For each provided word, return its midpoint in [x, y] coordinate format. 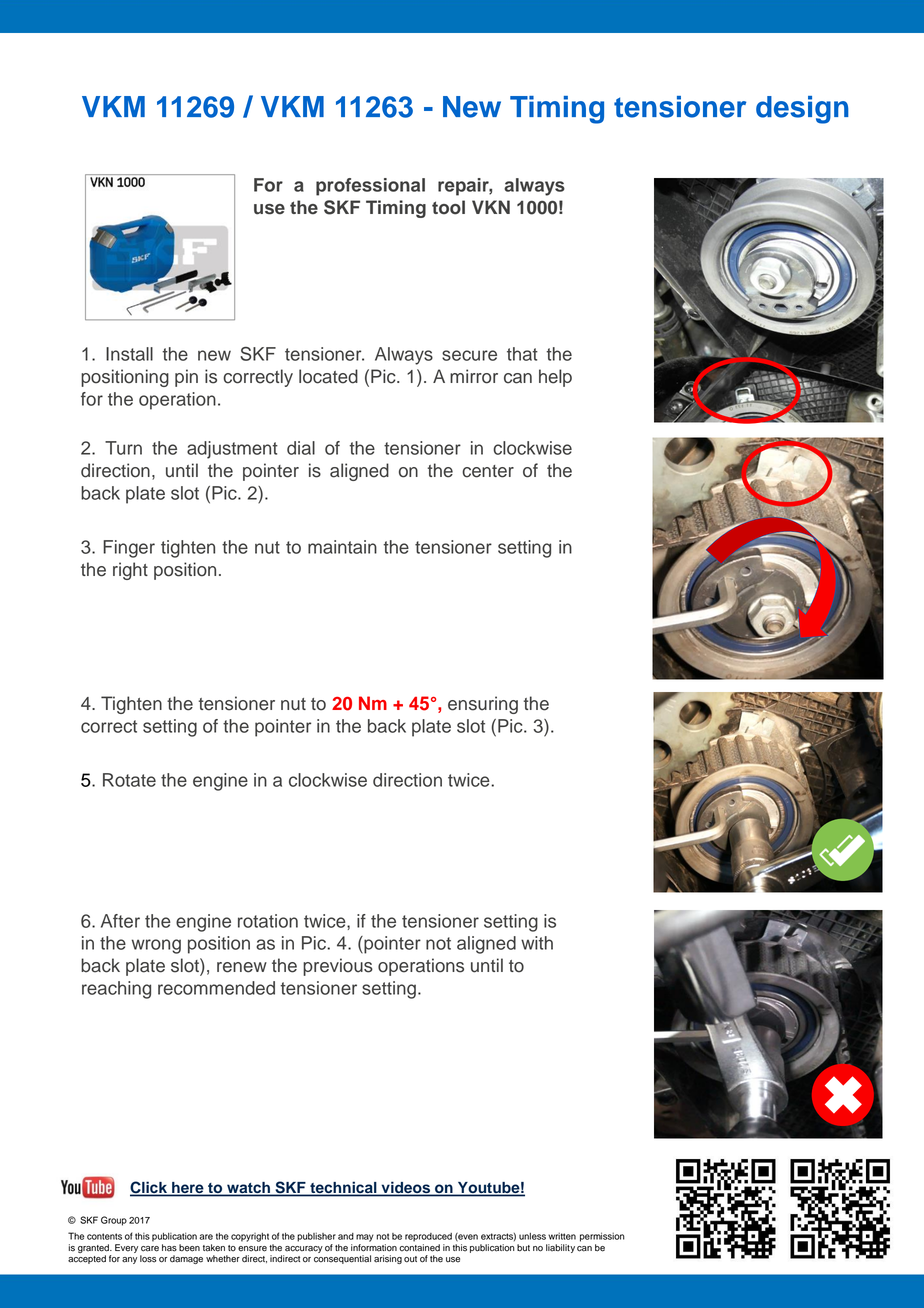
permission [602, 1237]
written [562, 1236]
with [537, 943]
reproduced [428, 1237]
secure [469, 355]
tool [448, 207]
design [802, 110]
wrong [156, 946]
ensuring [483, 705]
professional [370, 187]
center [488, 471]
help [555, 378]
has [169, 1248]
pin [186, 378]
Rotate [129, 780]
